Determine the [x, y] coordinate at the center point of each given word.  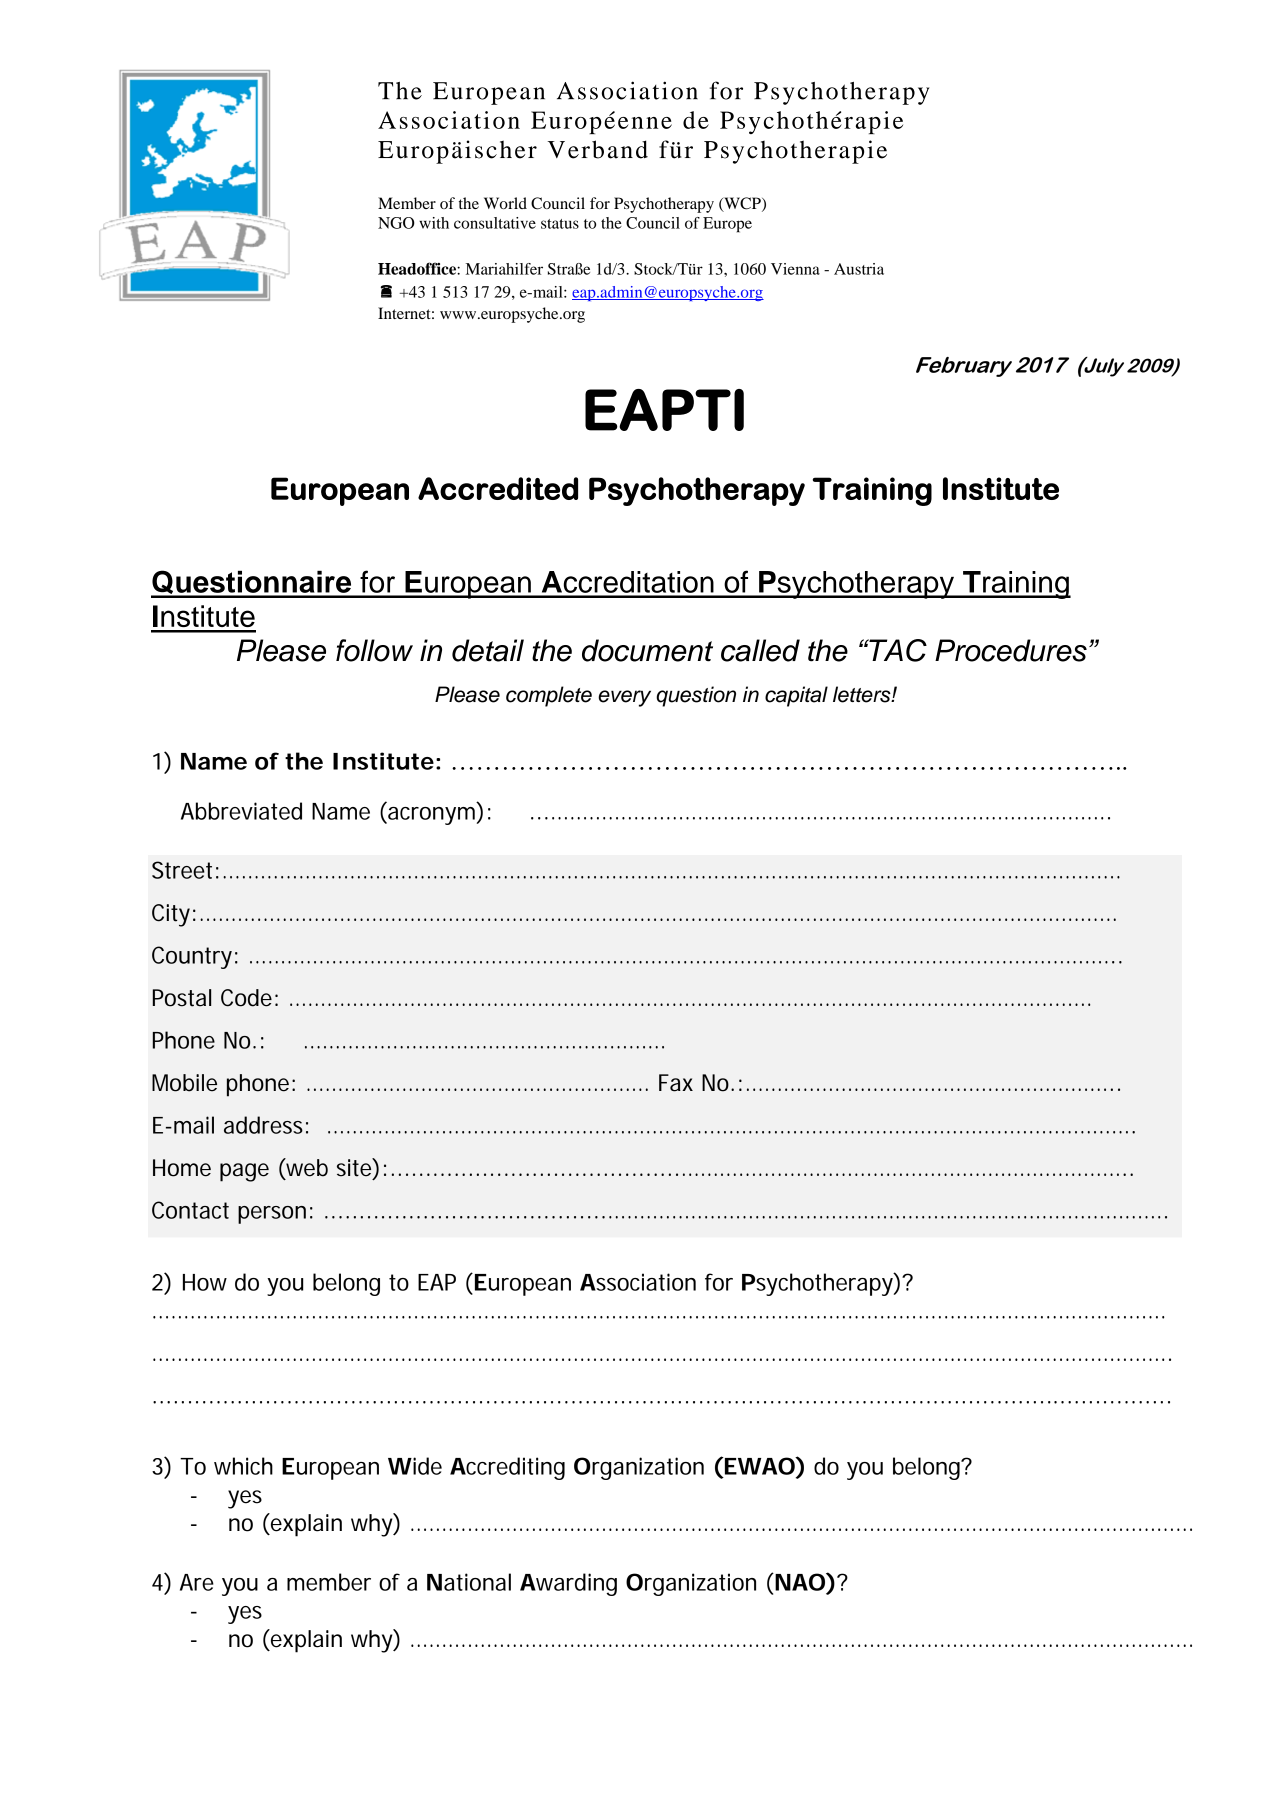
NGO [396, 223]
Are [197, 1582]
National [469, 1582]
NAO [801, 1582]
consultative [495, 223]
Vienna [795, 269]
